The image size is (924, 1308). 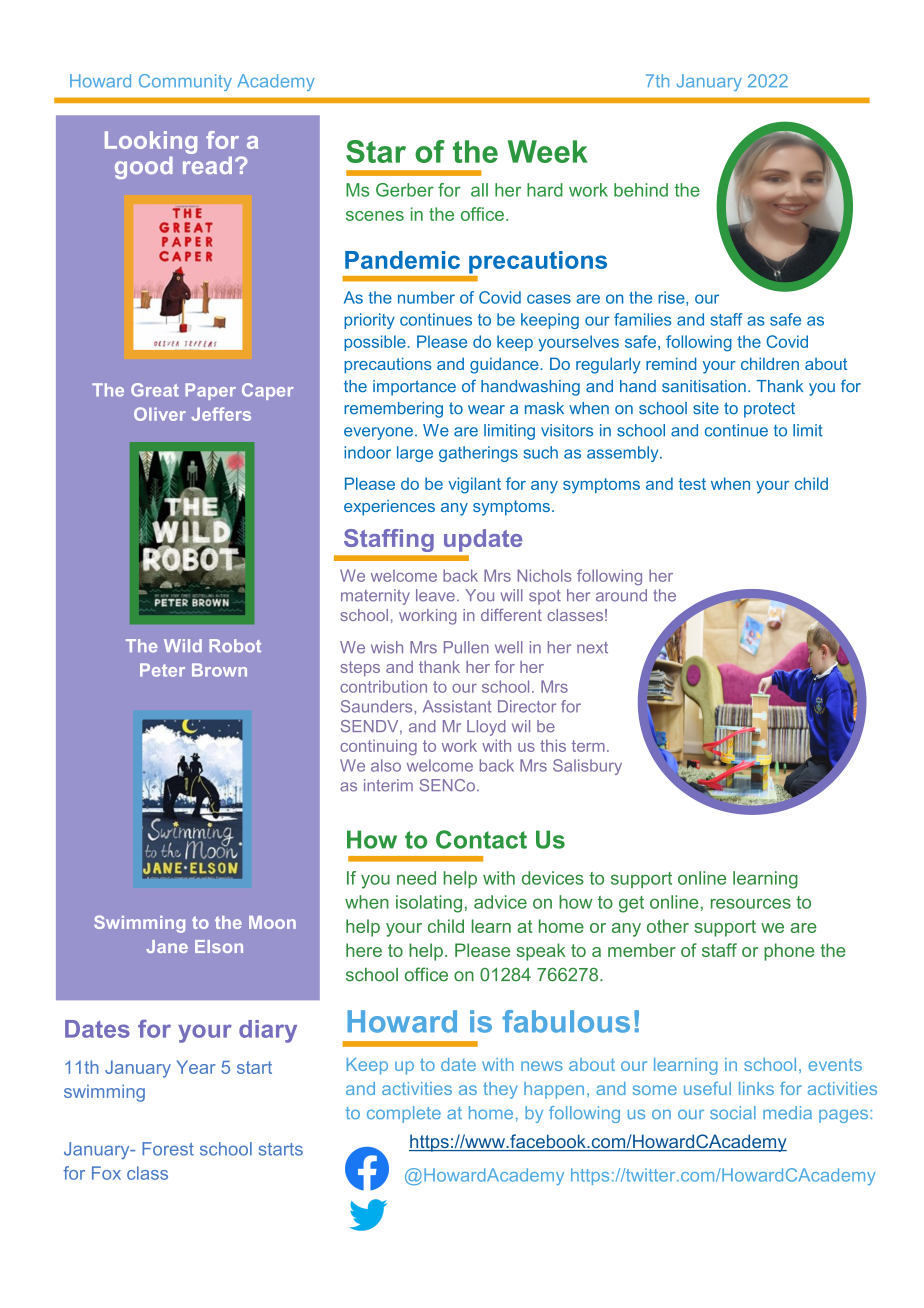 What do you see at coordinates (183, 646) in the screenshot?
I see `Wild` at bounding box center [183, 646].
